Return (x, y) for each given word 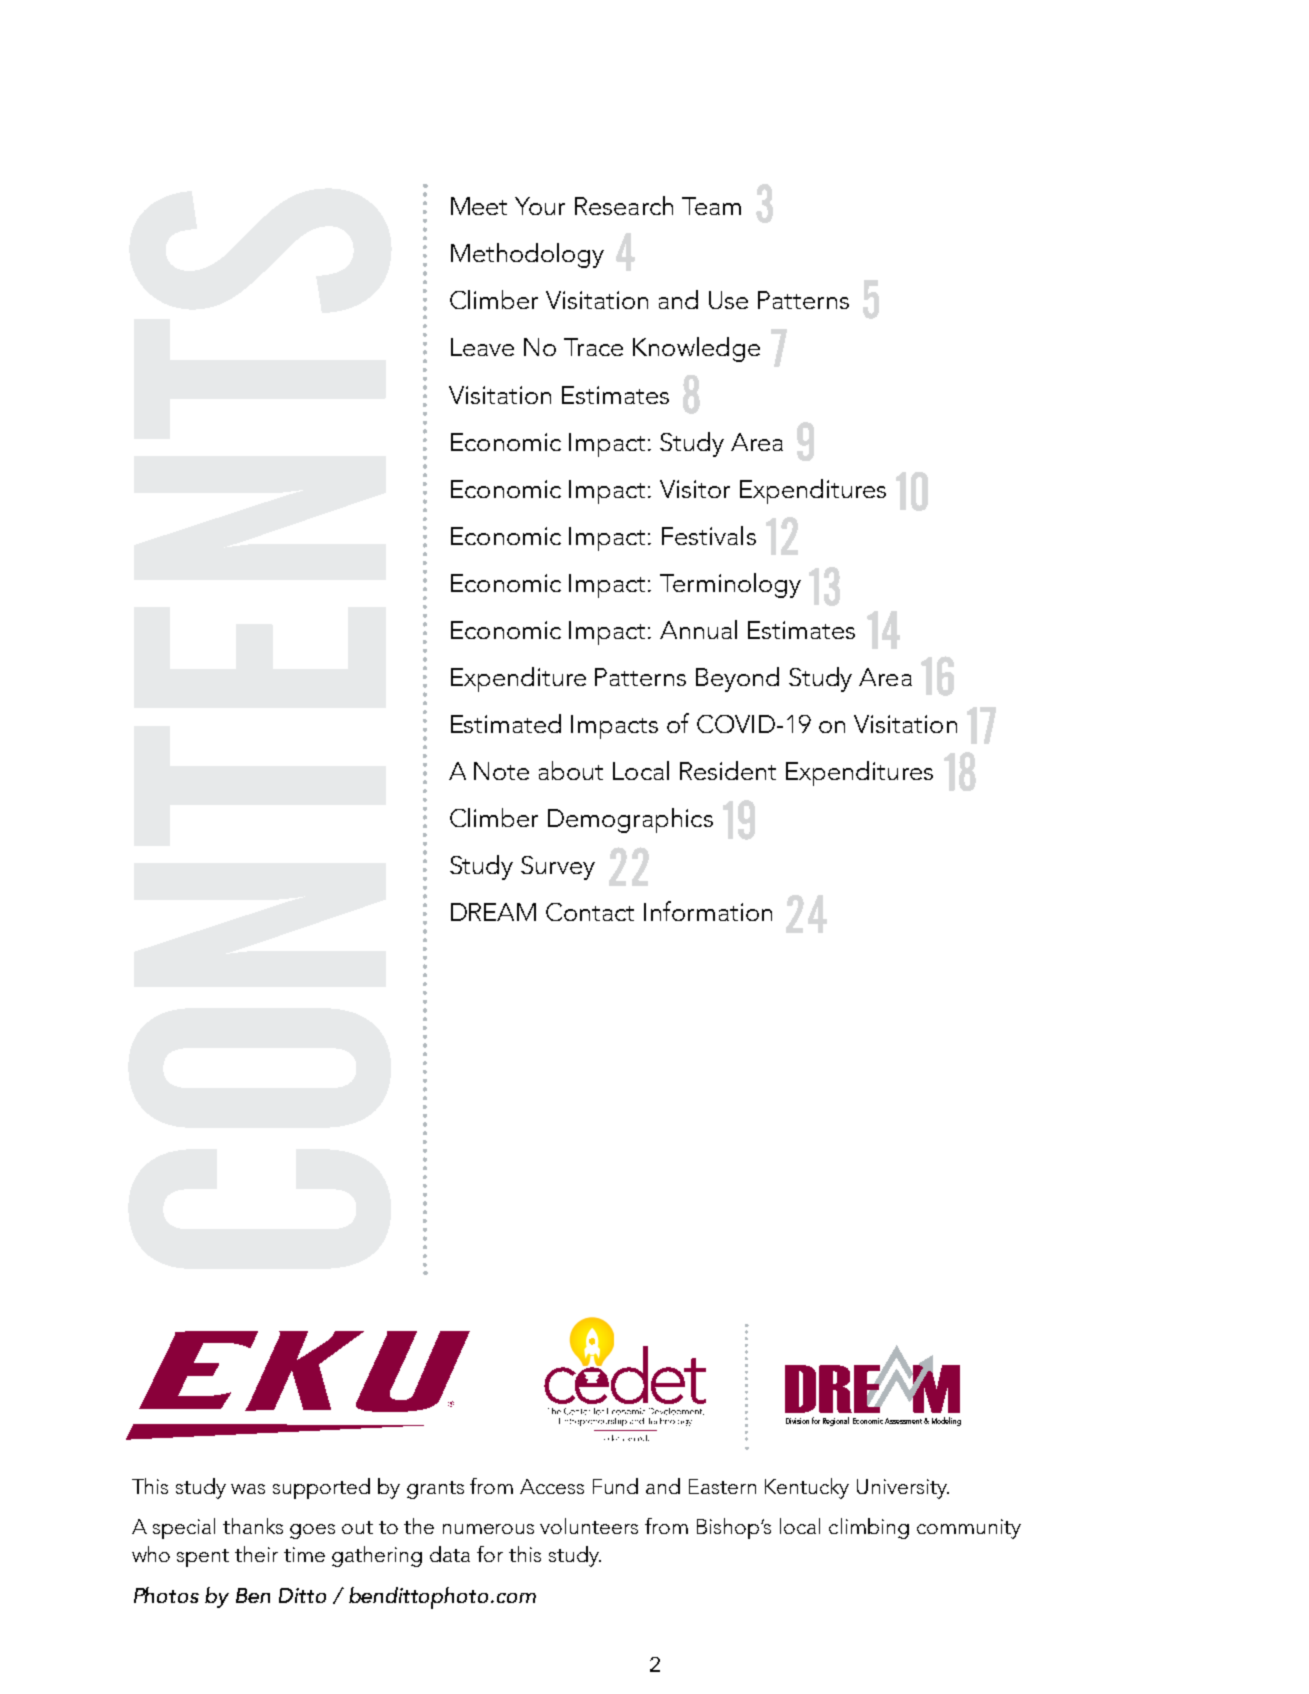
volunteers (589, 1526)
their (256, 1554)
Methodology (527, 255)
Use (728, 300)
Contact (590, 912)
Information (708, 911)
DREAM (493, 912)
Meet (479, 206)
